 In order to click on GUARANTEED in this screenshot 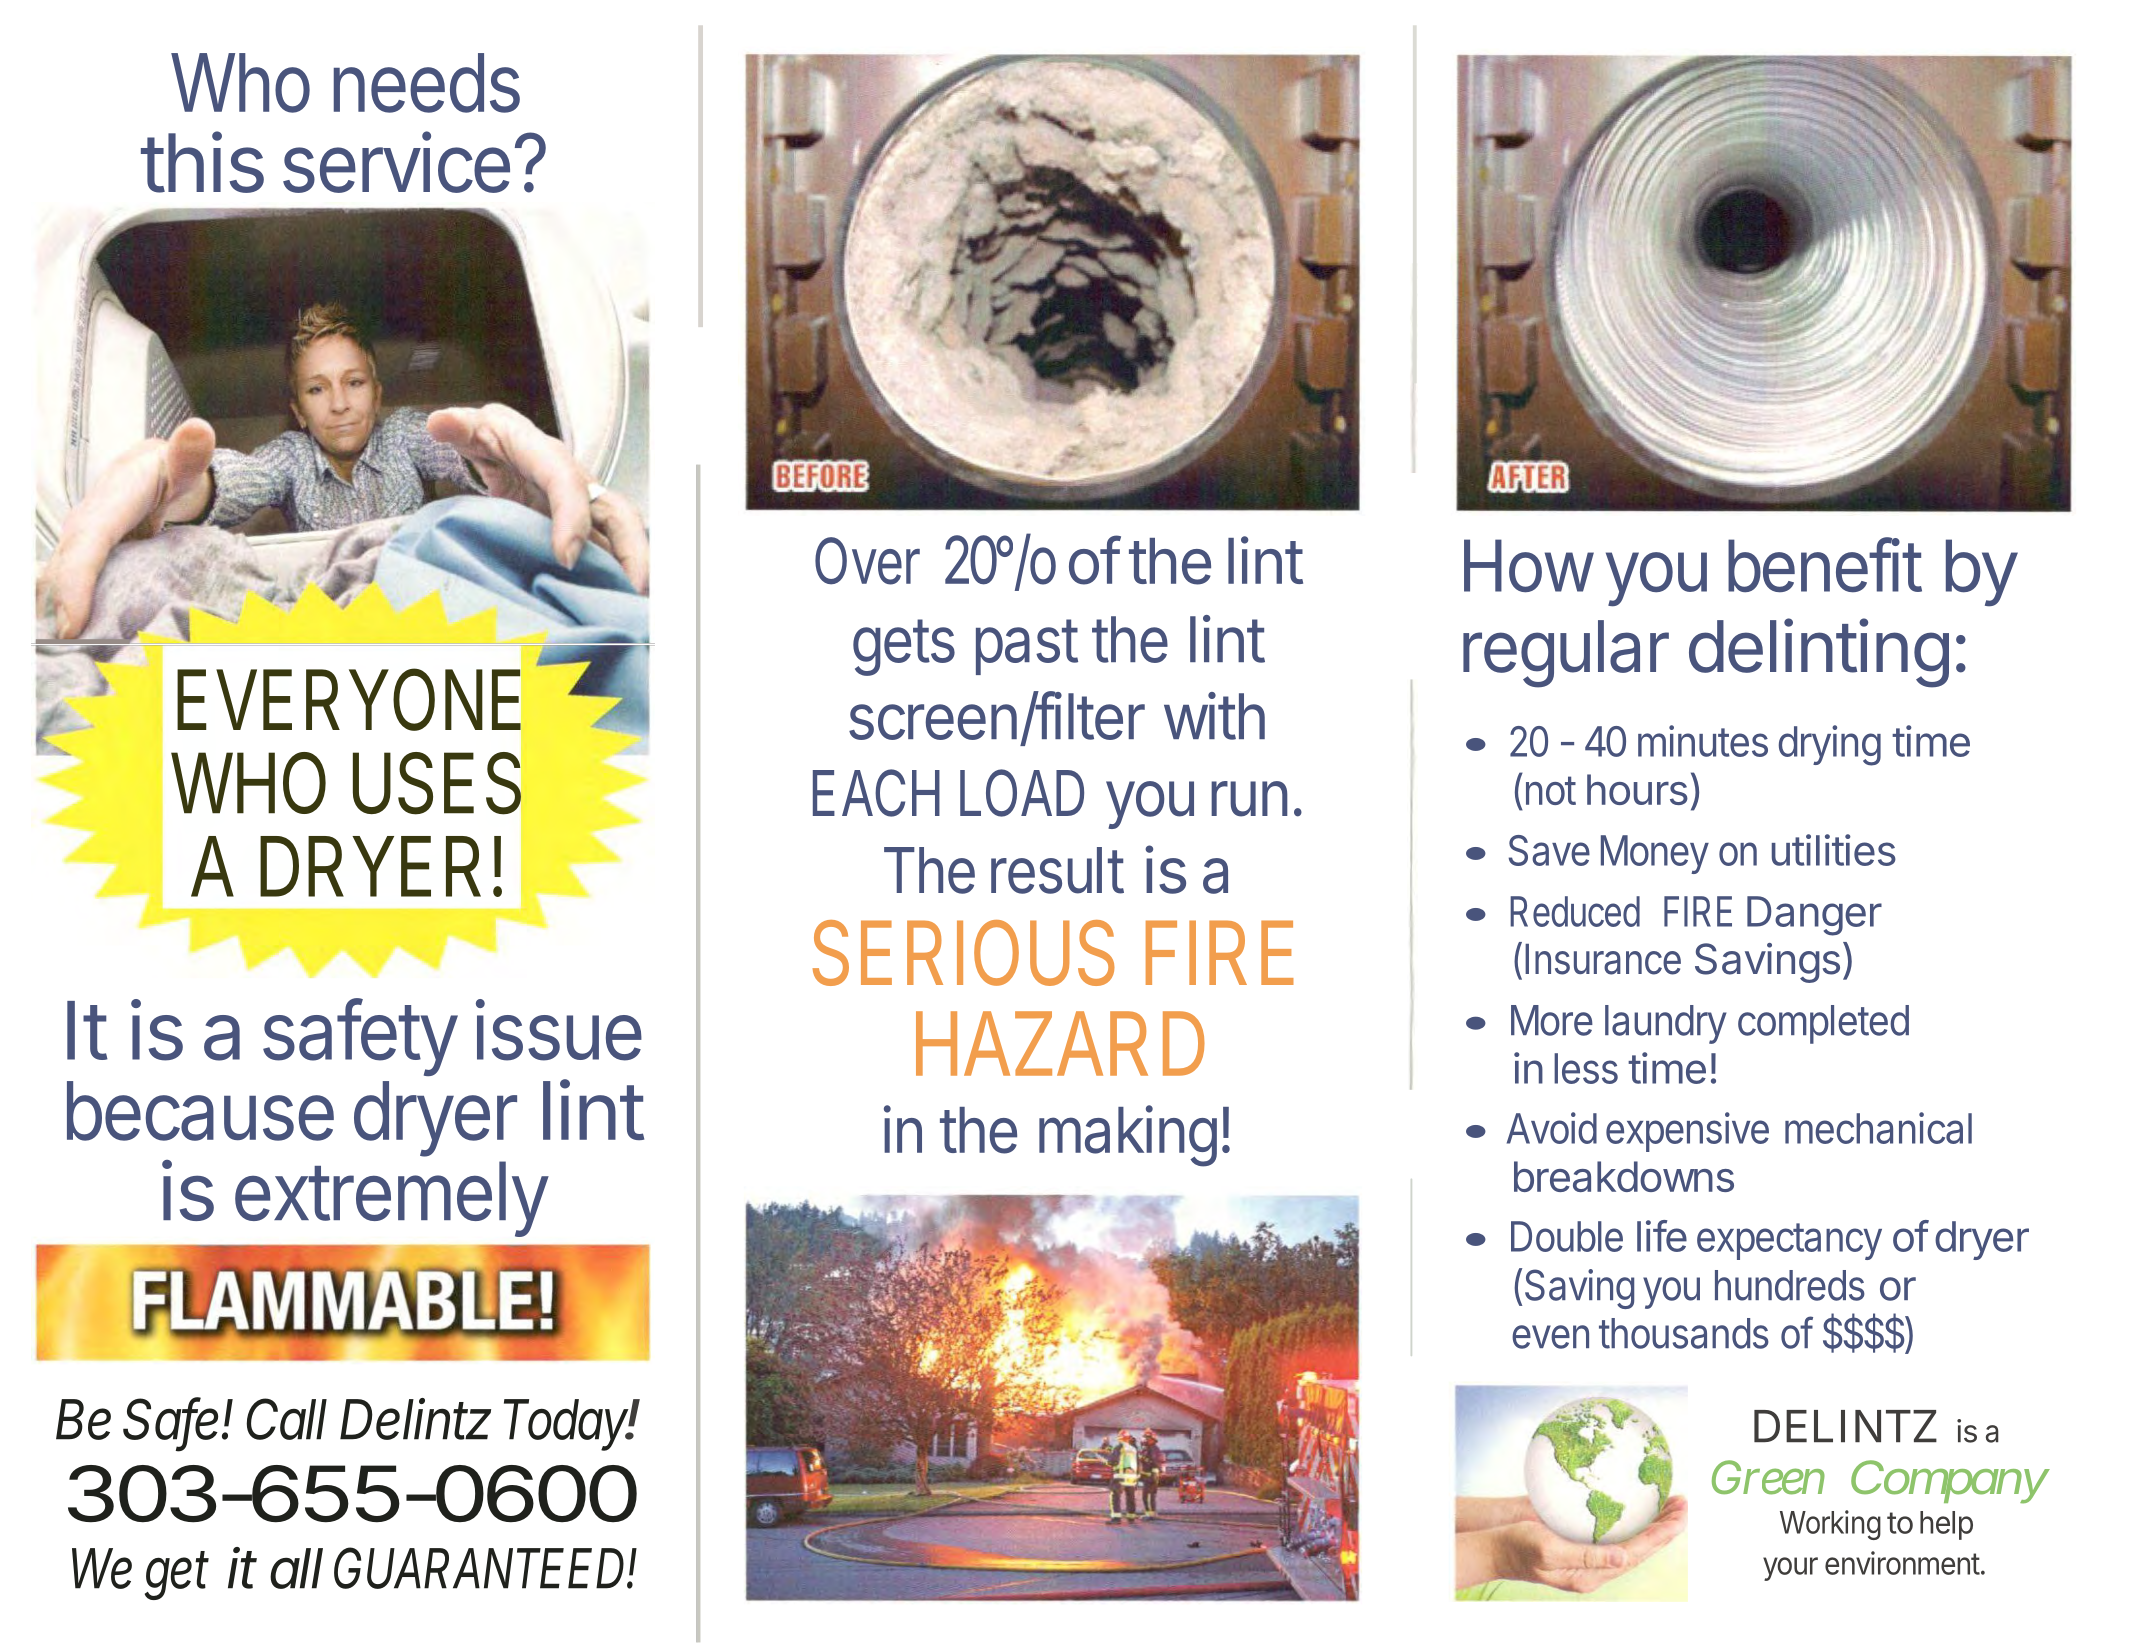, I will do `click(481, 1568)`.
